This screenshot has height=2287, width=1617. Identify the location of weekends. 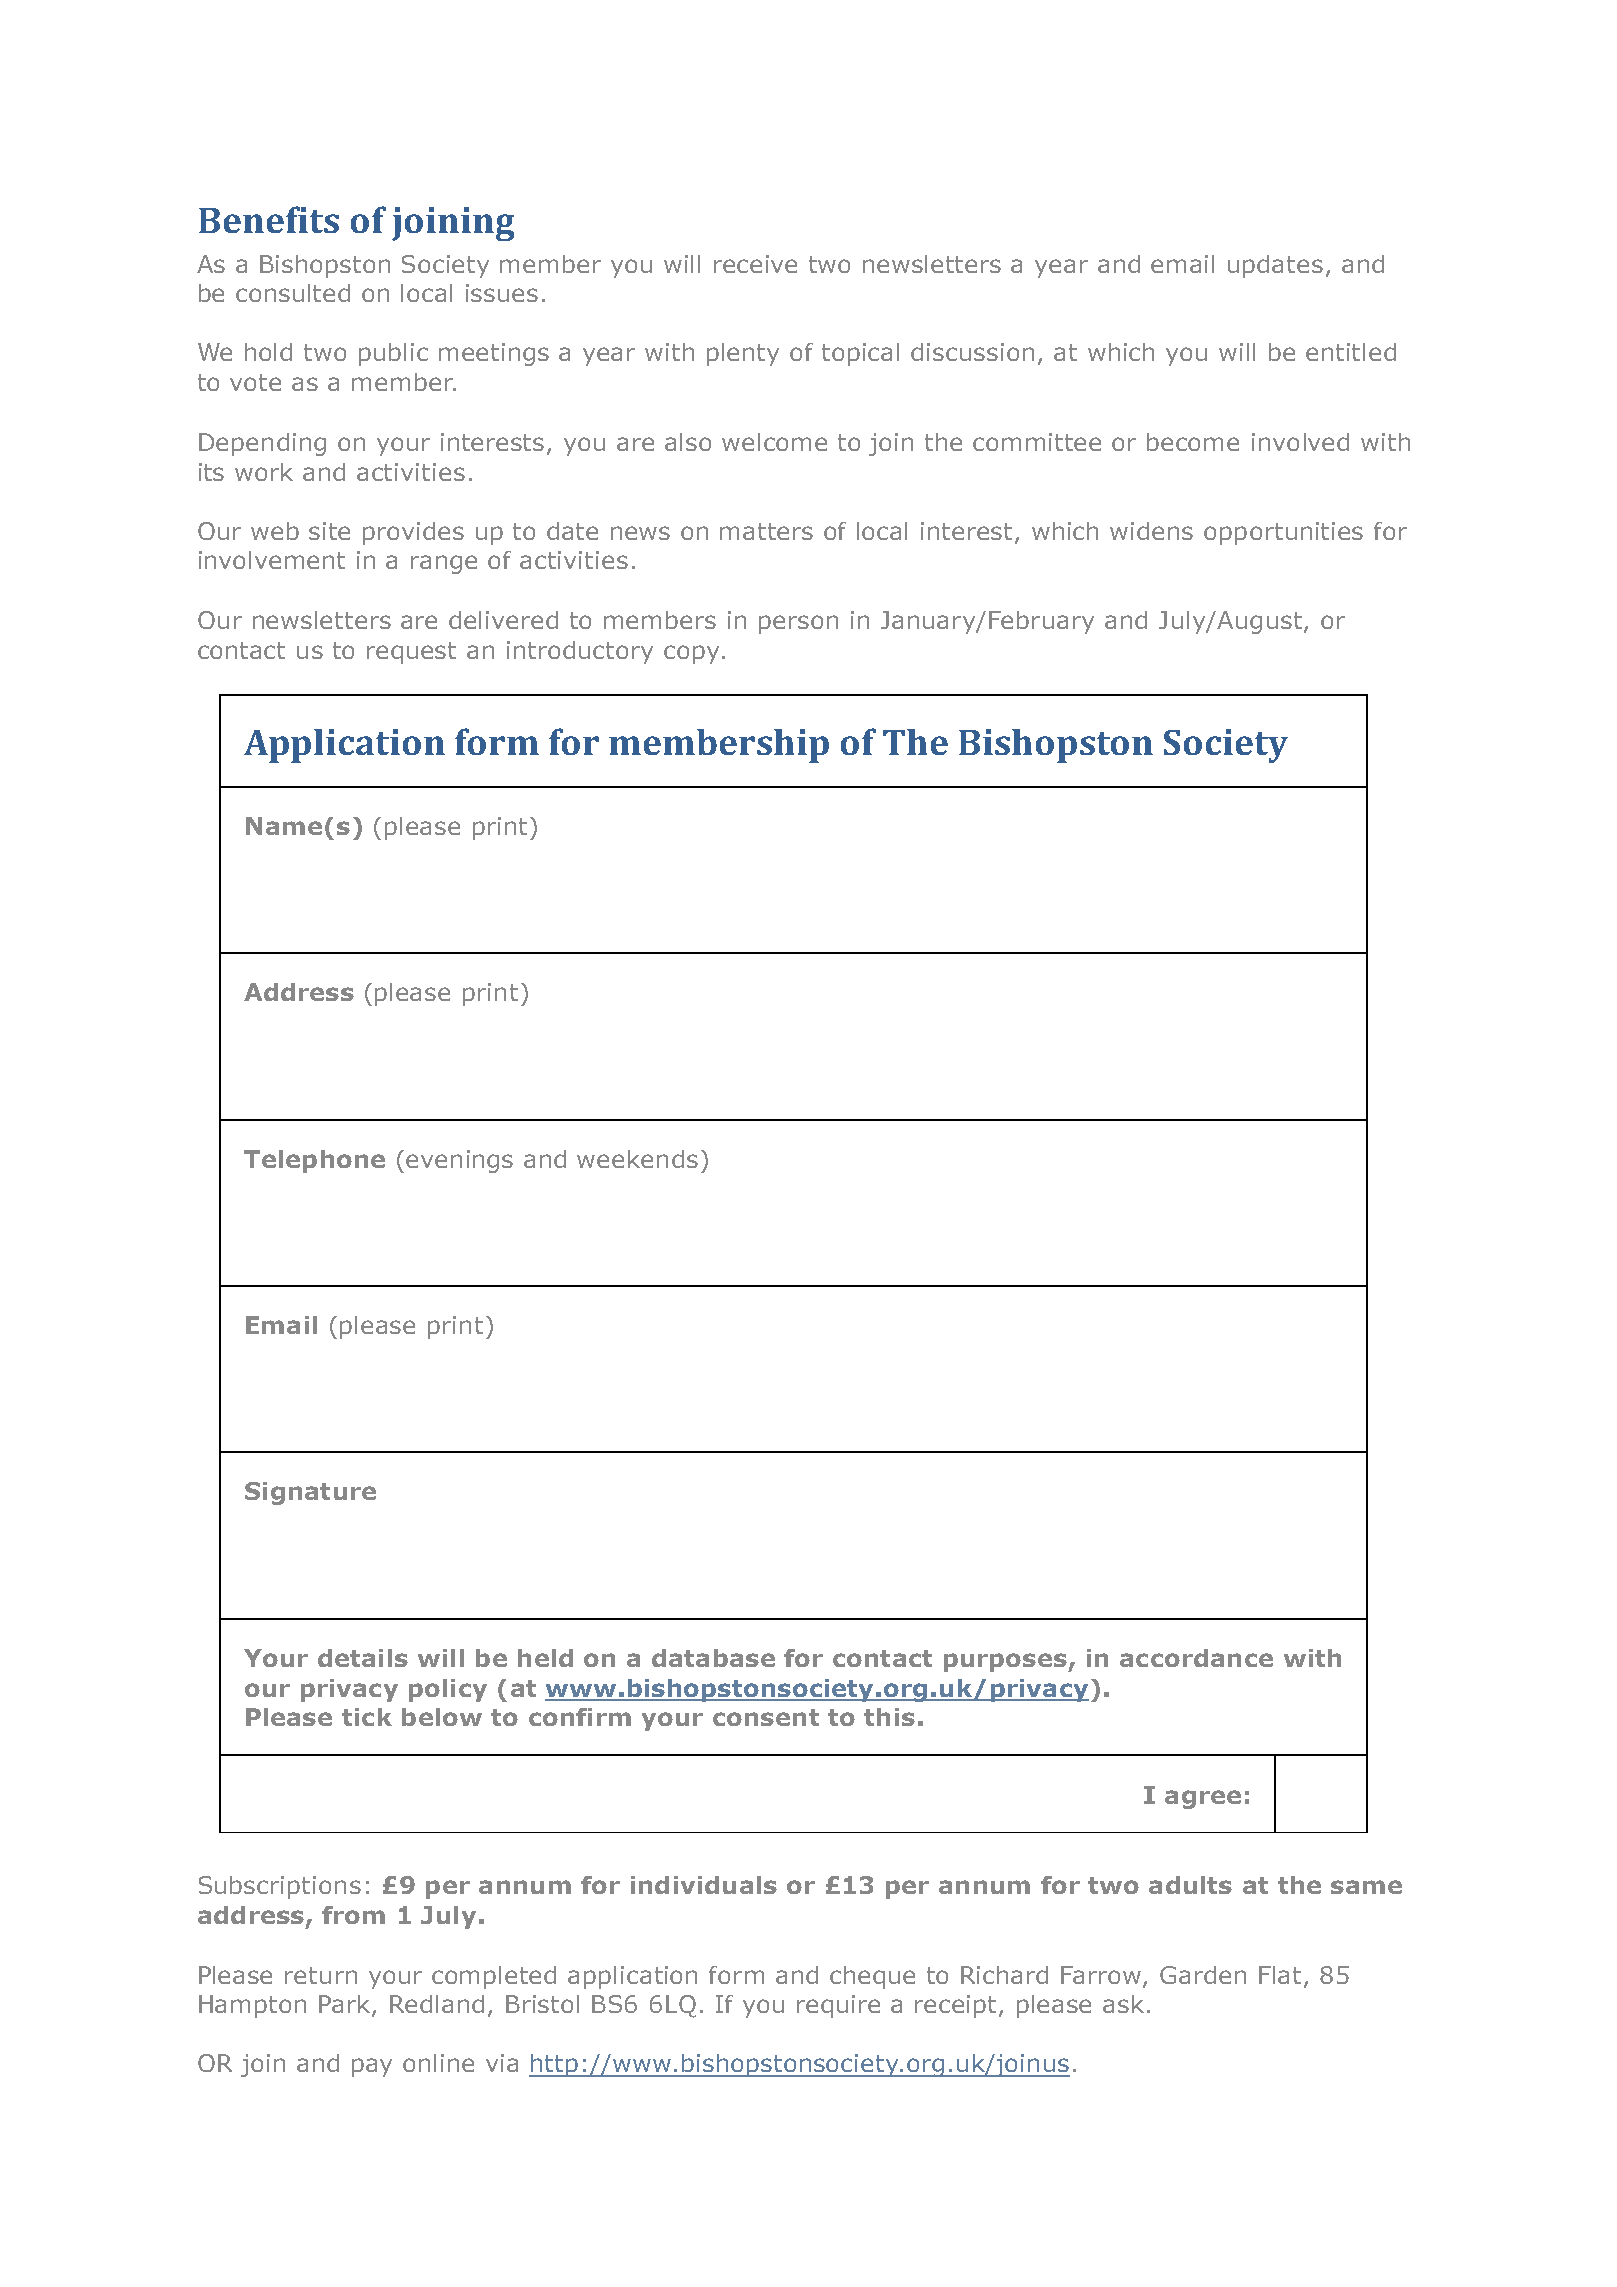
(637, 1159).
